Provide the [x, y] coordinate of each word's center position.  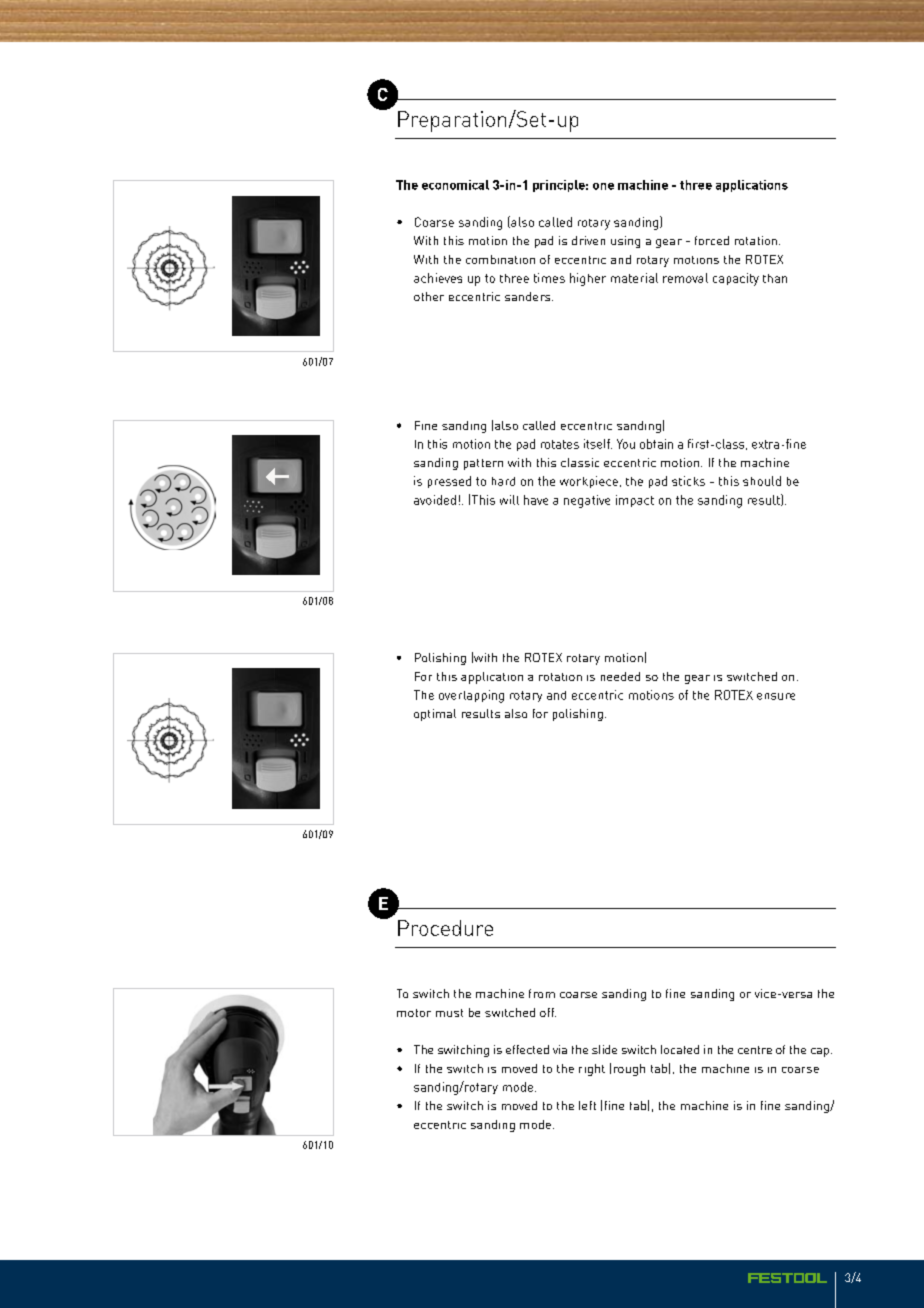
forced [712, 240]
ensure [776, 696]
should [762, 481]
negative [587, 501]
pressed [449, 482]
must [449, 1013]
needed [620, 676]
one [603, 186]
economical [455, 185]
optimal [435, 715]
